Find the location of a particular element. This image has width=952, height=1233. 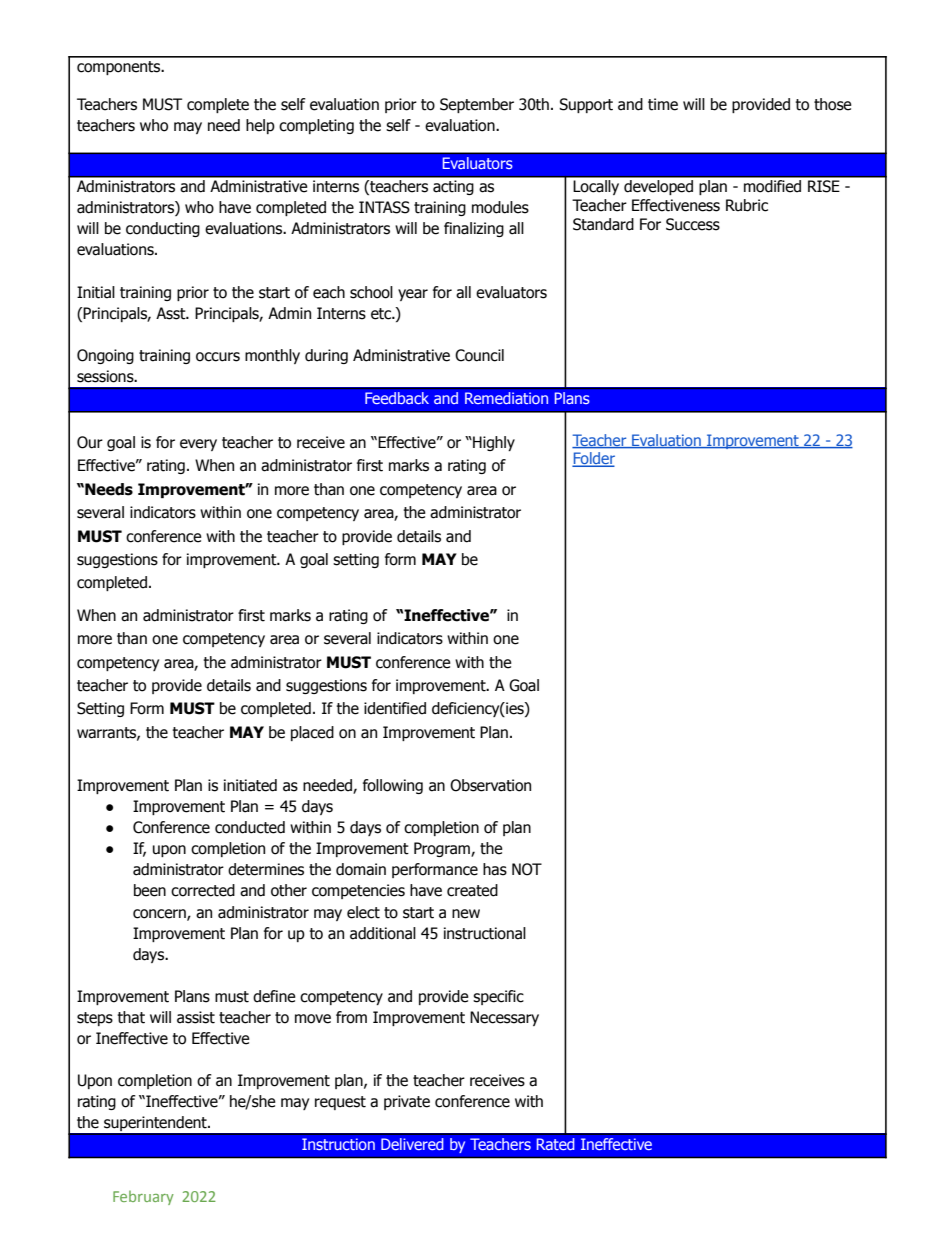

identified is located at coordinates (395, 708).
